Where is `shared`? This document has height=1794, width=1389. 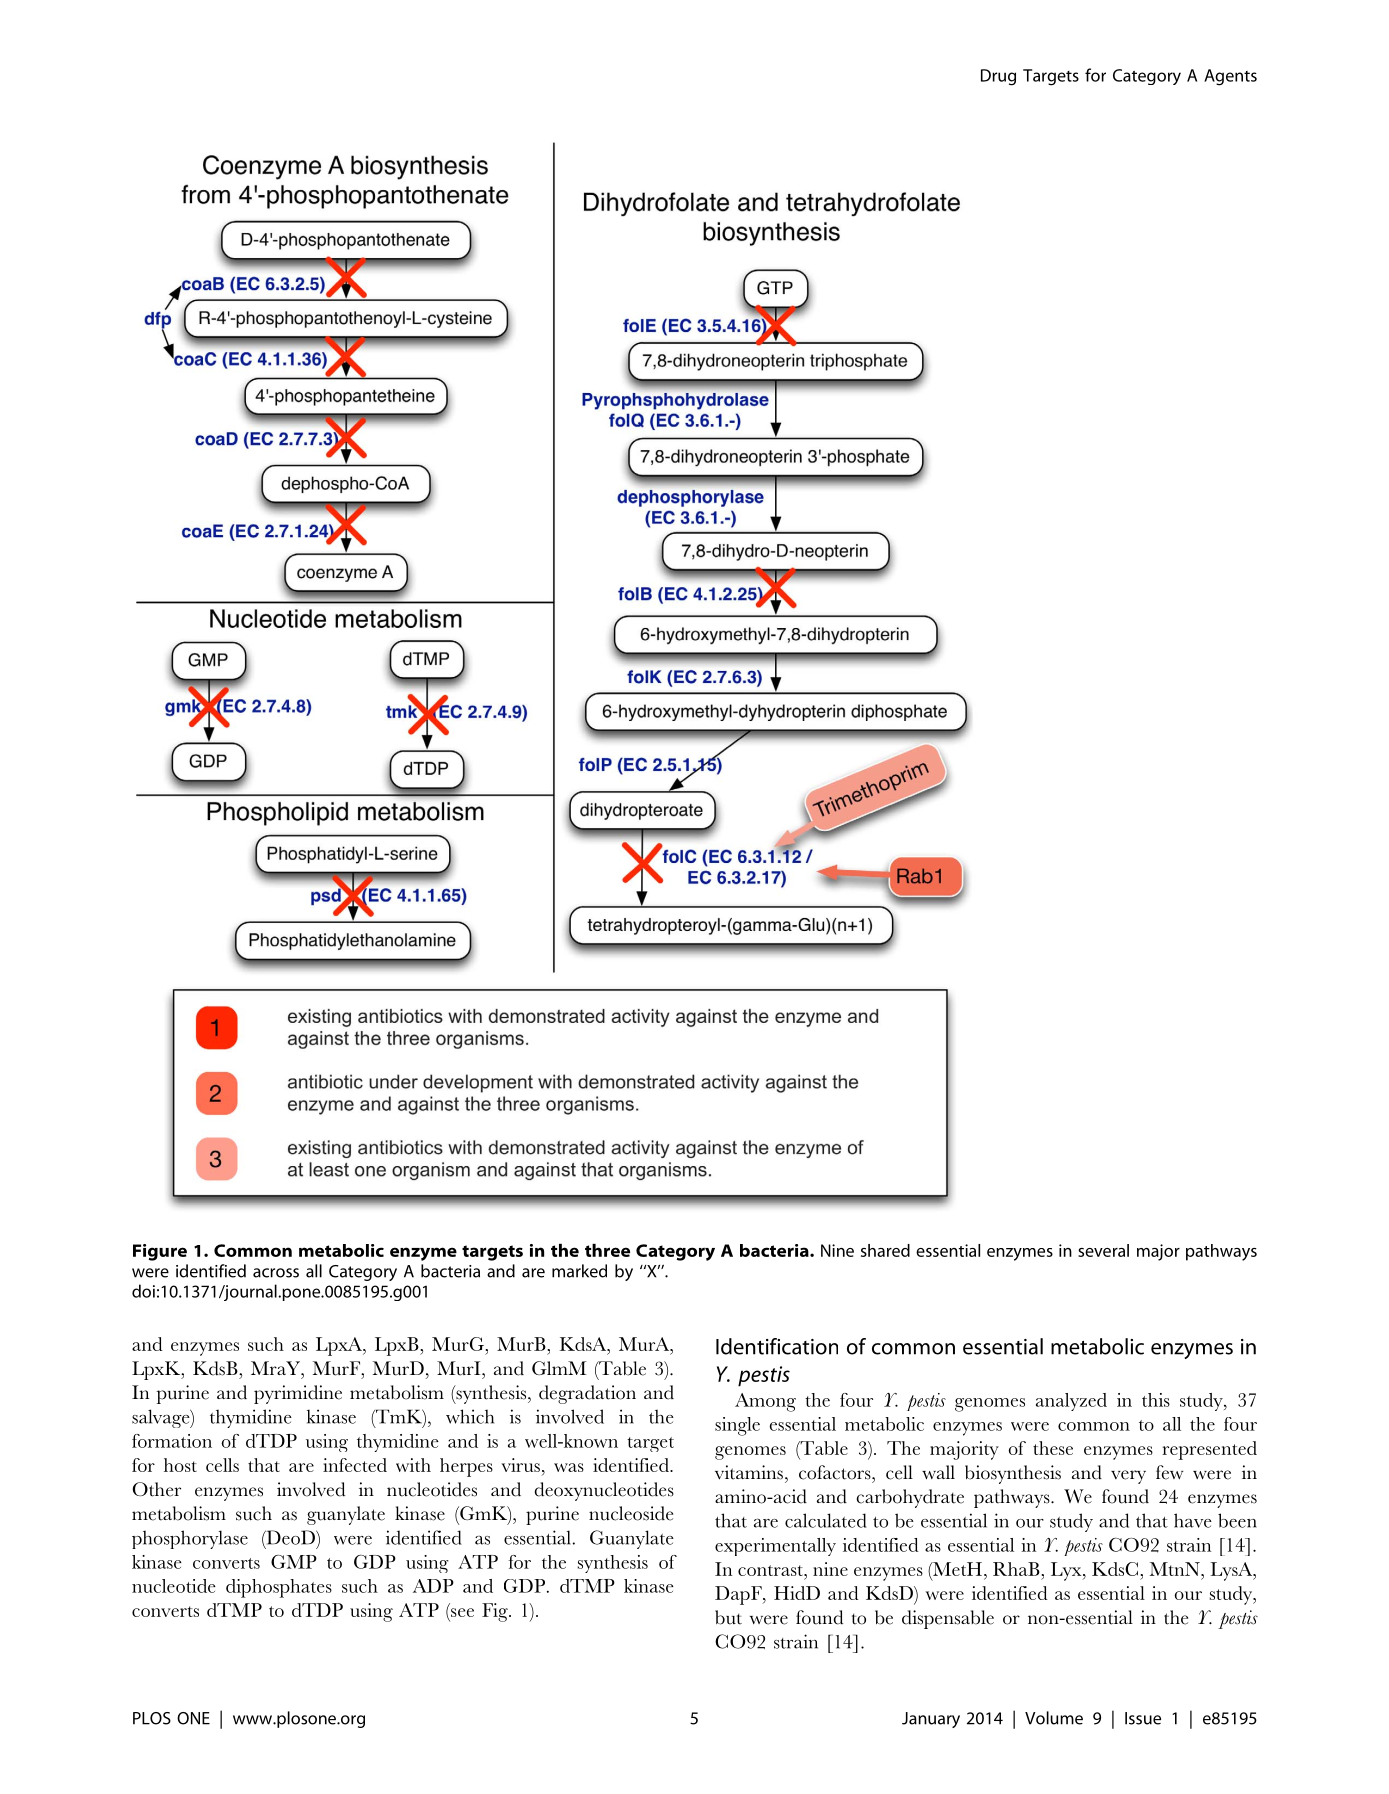
shared is located at coordinates (885, 1250).
